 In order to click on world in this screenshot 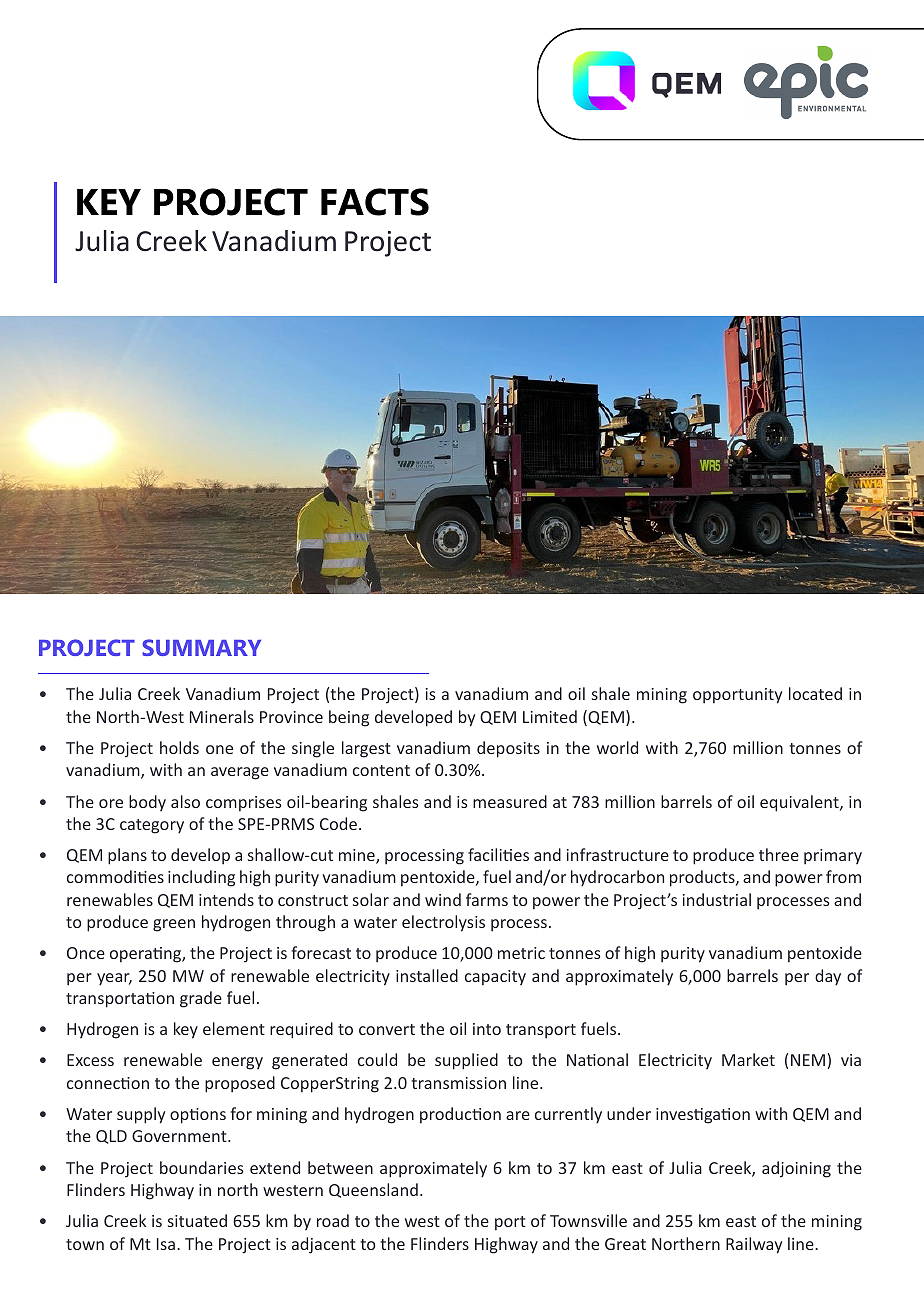, I will do `click(617, 747)`.
